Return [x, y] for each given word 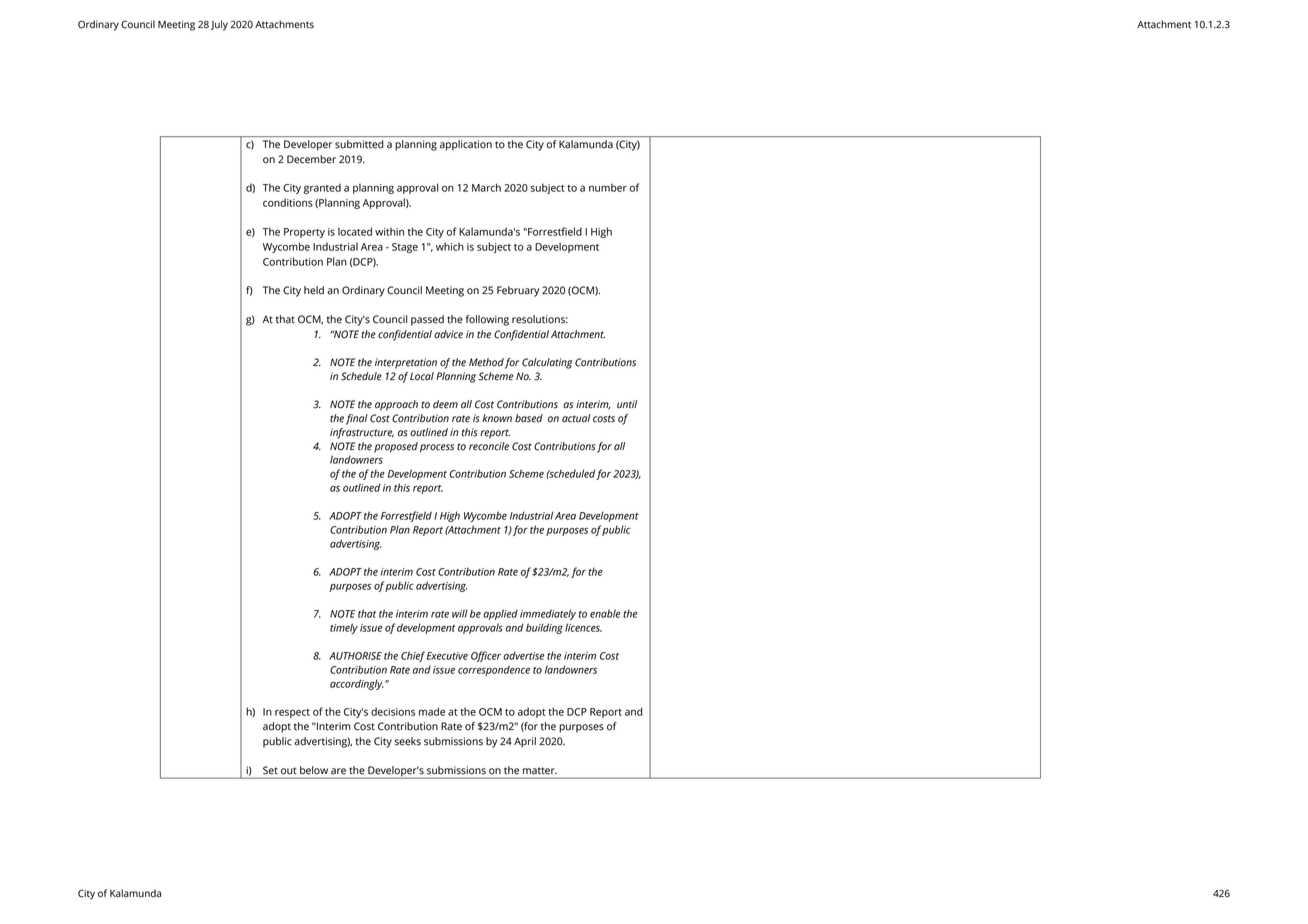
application [466, 145]
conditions [288, 202]
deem [445, 404]
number [608, 187]
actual [576, 418]
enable [605, 613]
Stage [405, 248]
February [518, 291]
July [219, 25]
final [357, 419]
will [460, 613]
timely [344, 628]
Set [270, 770]
